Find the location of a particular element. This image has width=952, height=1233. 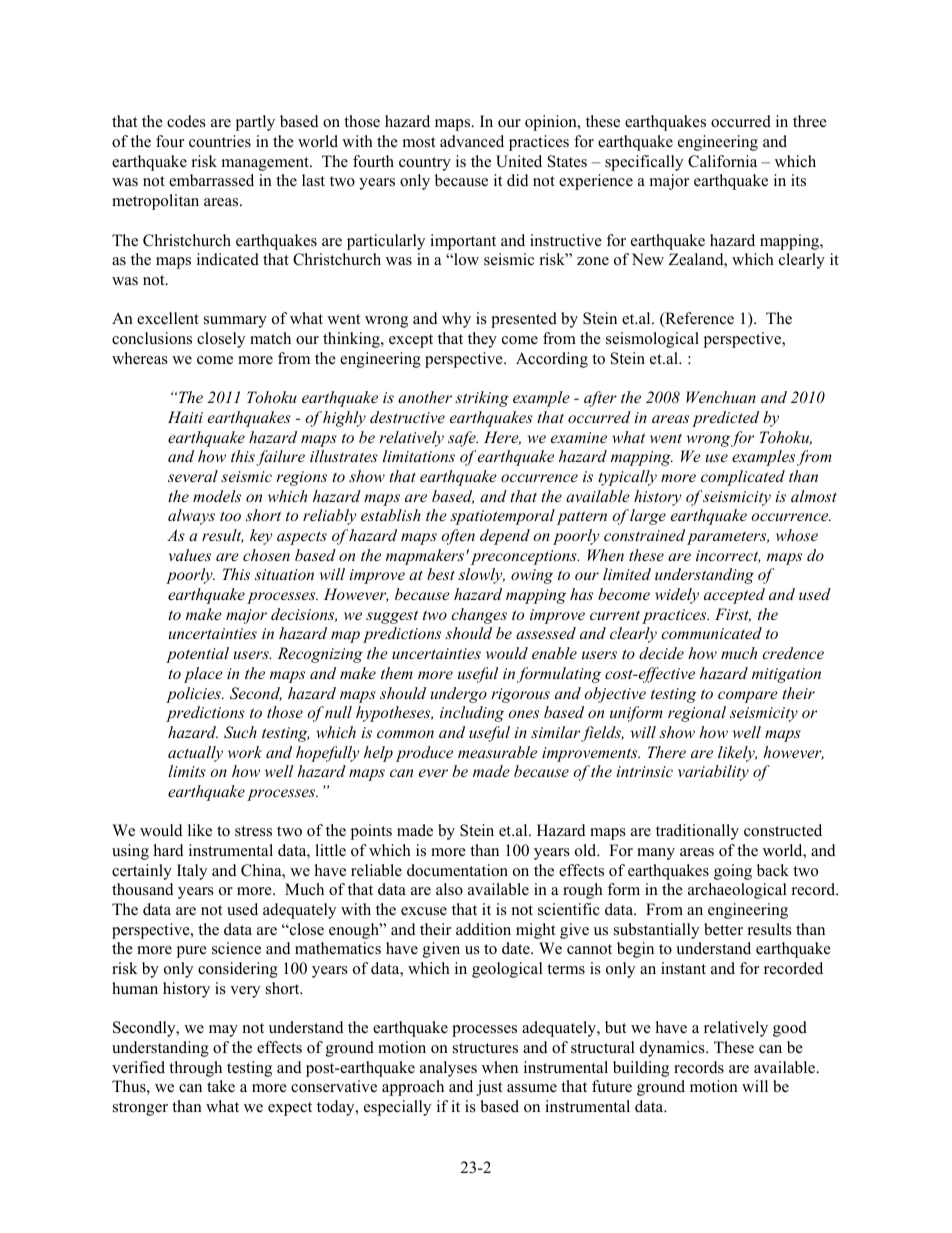

including is located at coordinates (472, 714).
